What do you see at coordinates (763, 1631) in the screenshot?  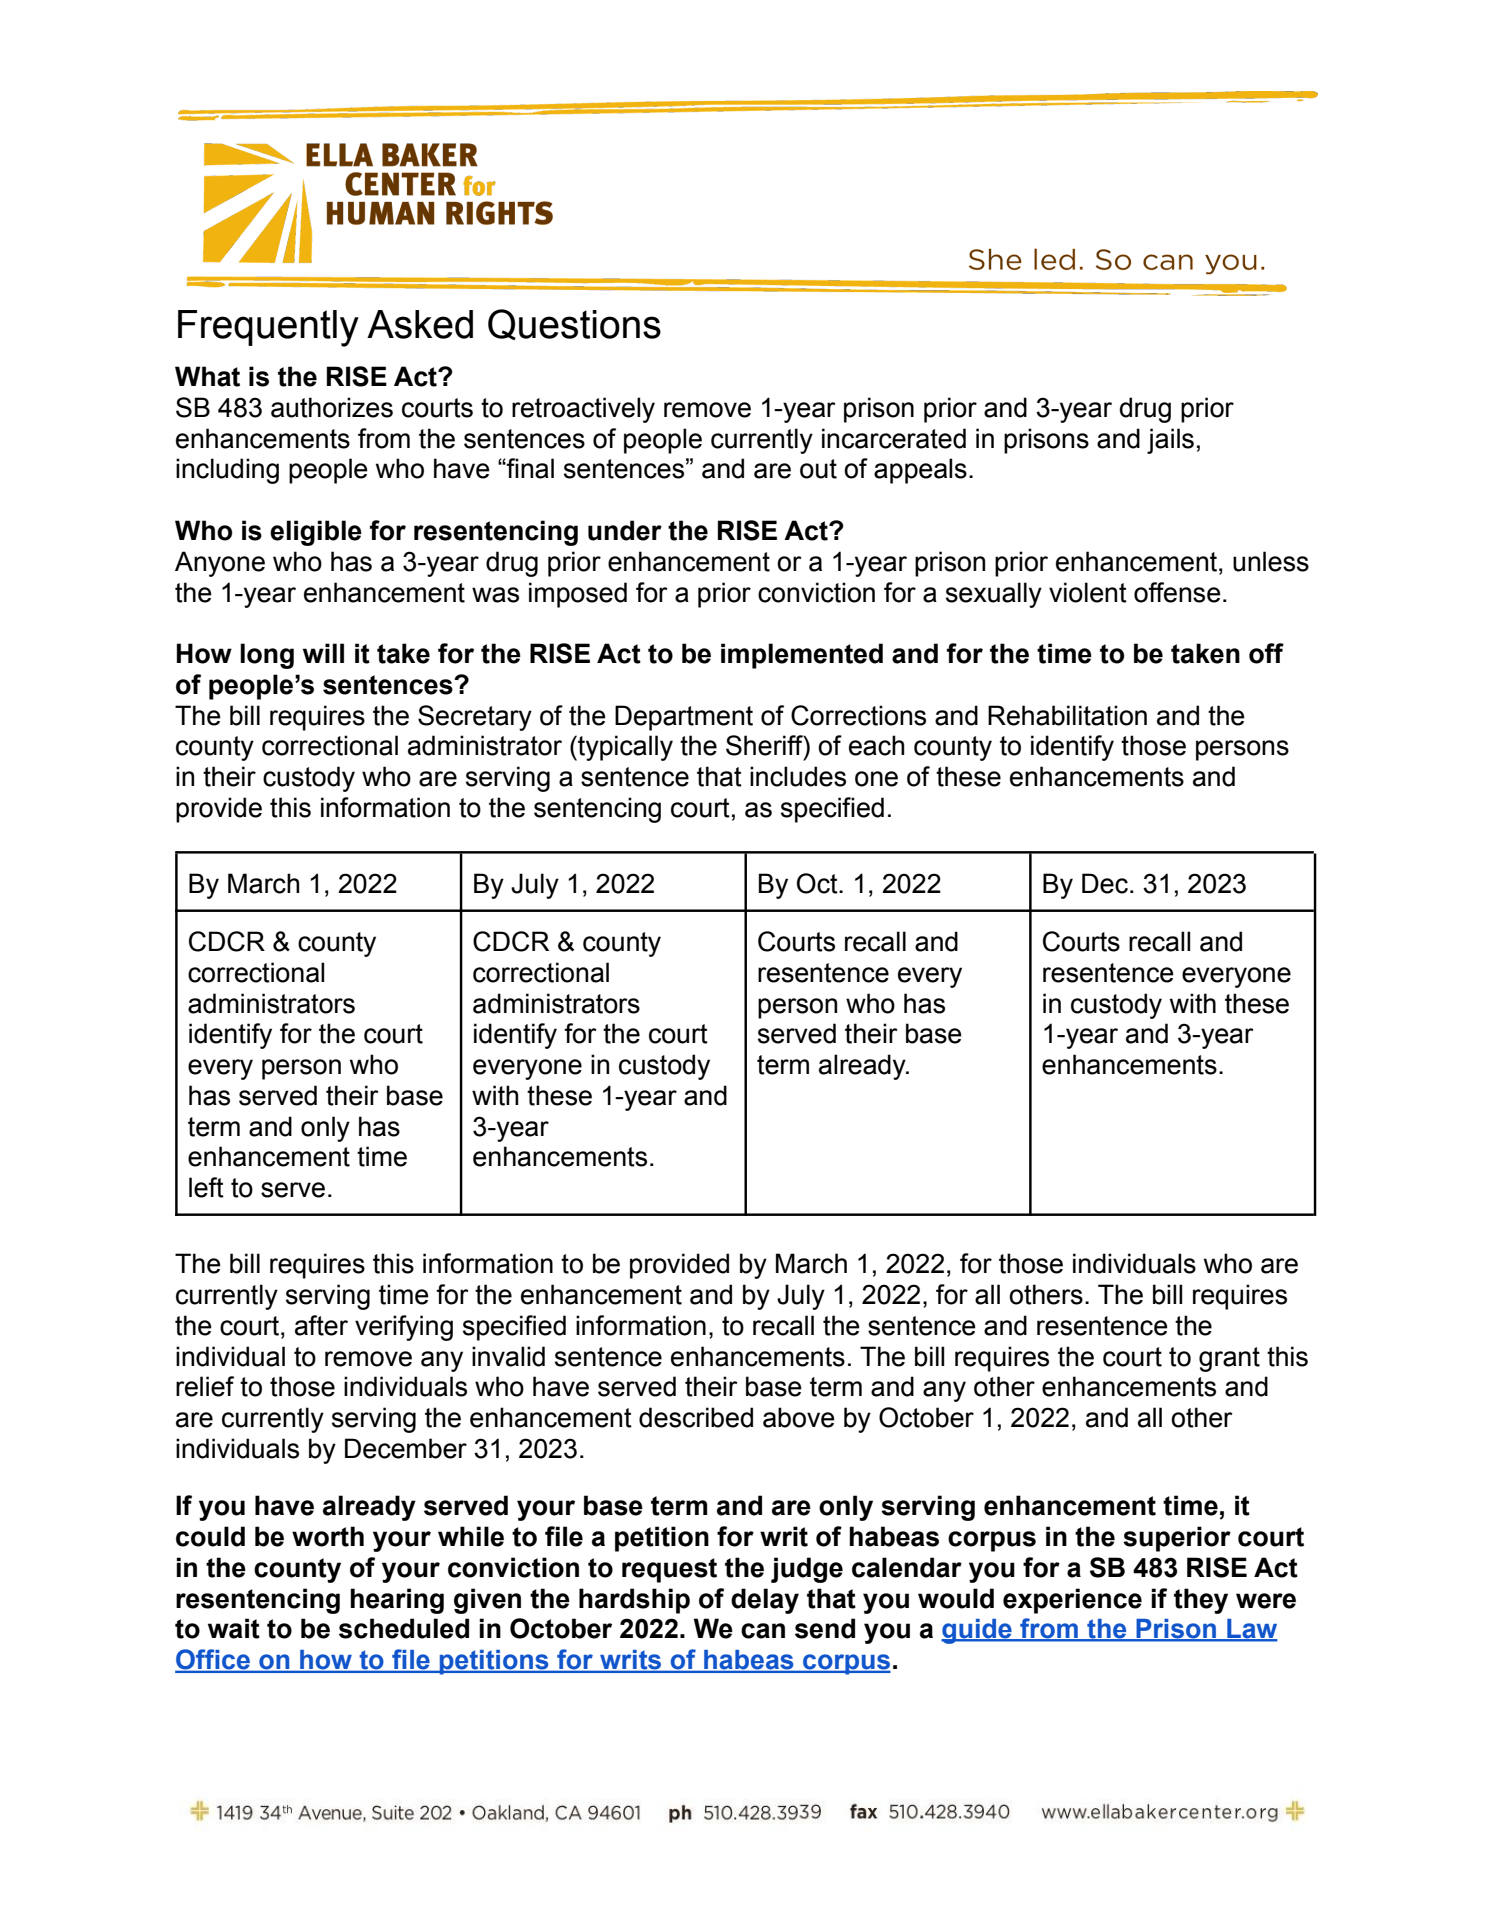 I see `can` at bounding box center [763, 1631].
